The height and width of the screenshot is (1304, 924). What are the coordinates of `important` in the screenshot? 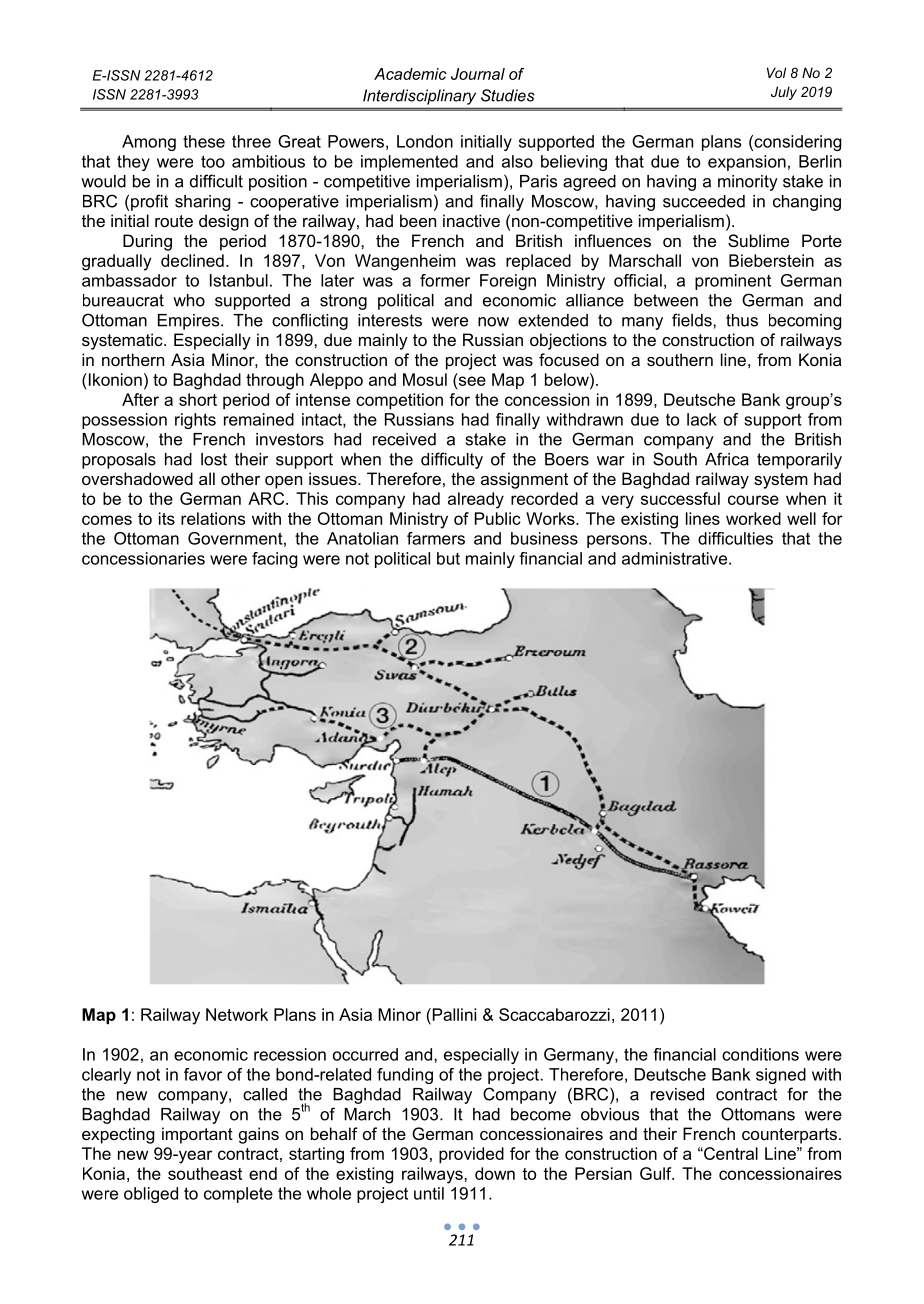 It's located at (197, 1135).
